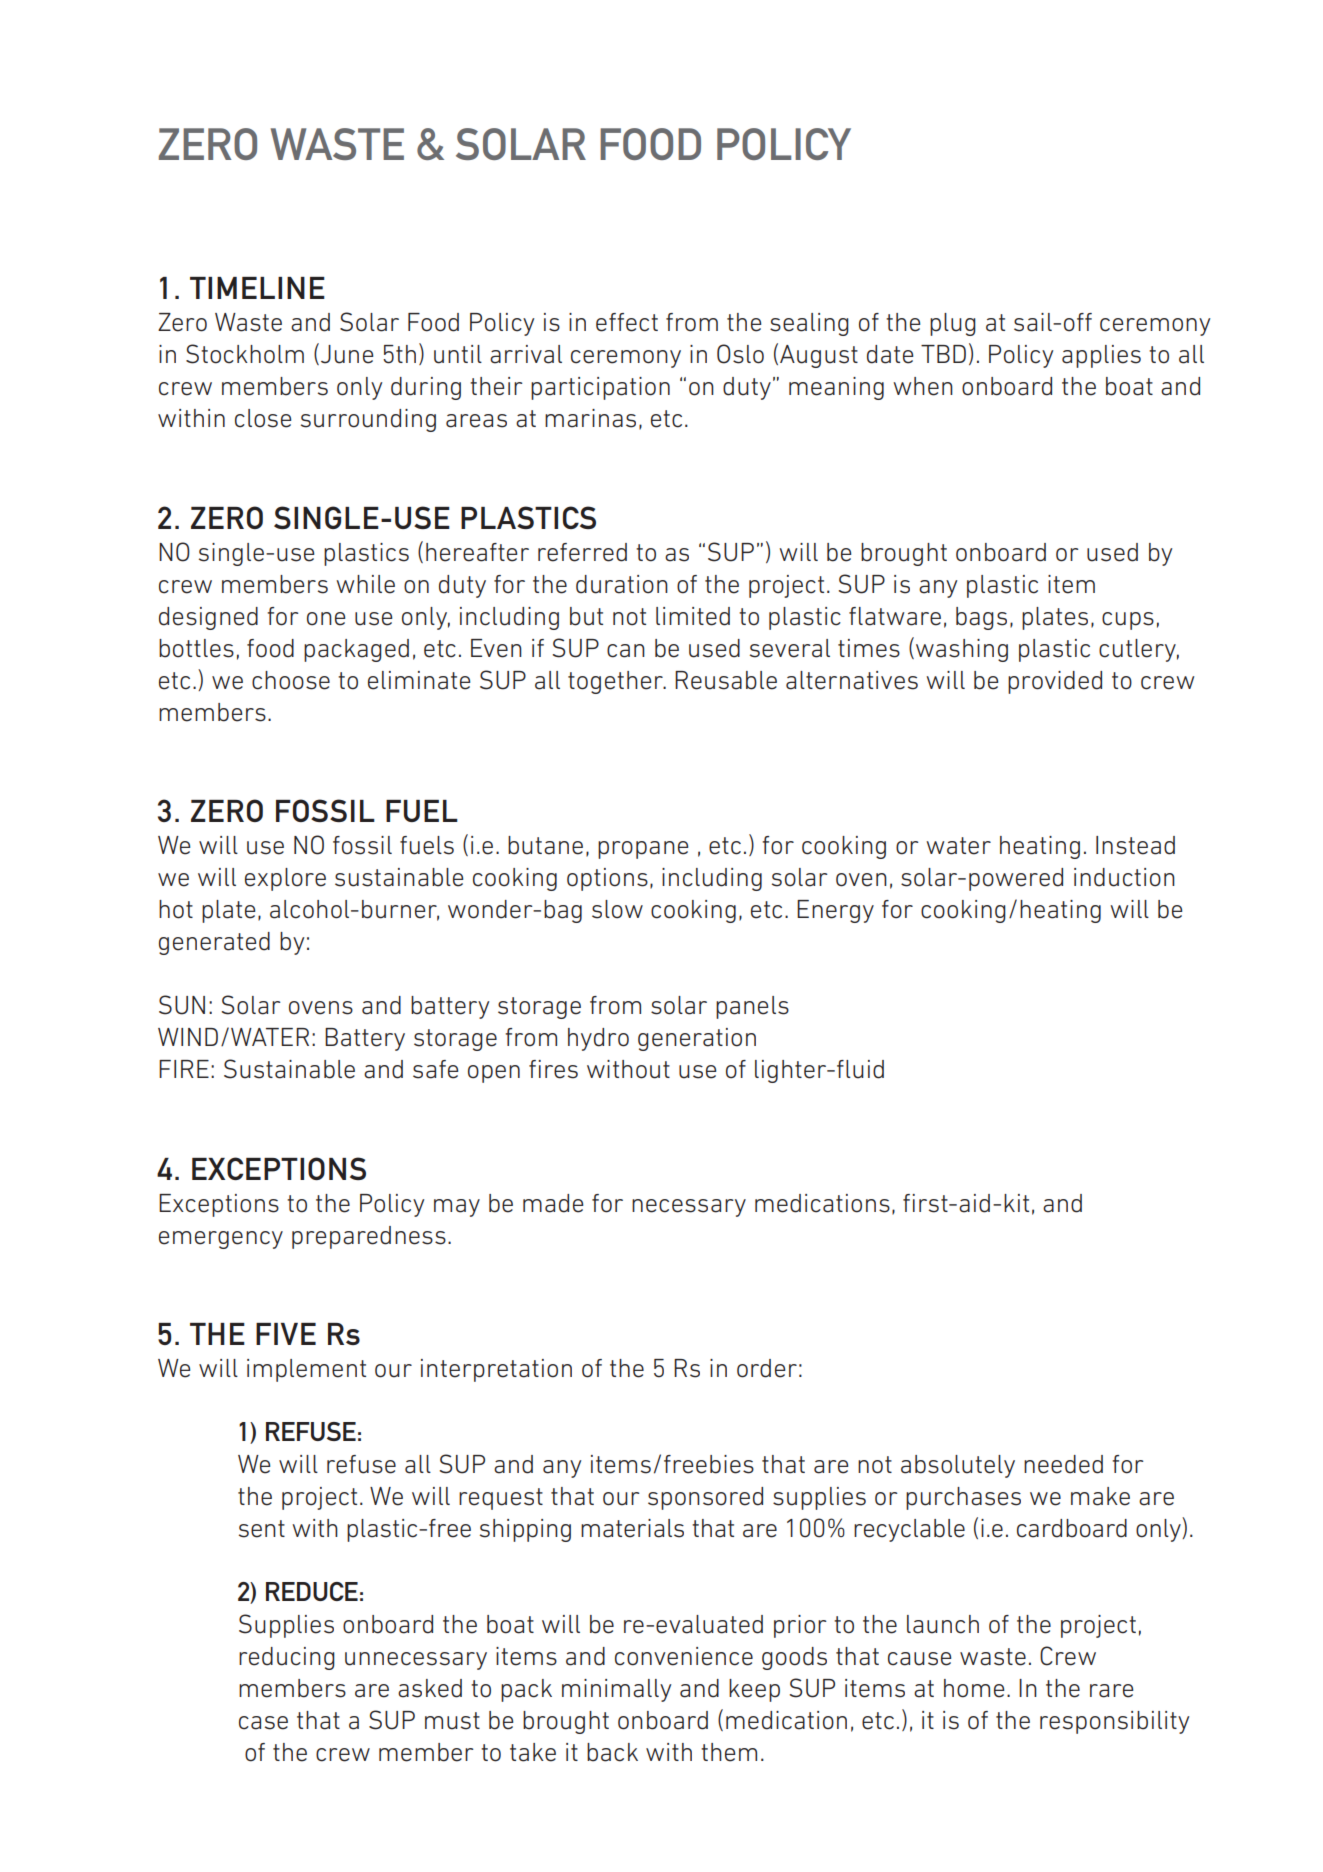  I want to click on plug, so click(953, 324).
